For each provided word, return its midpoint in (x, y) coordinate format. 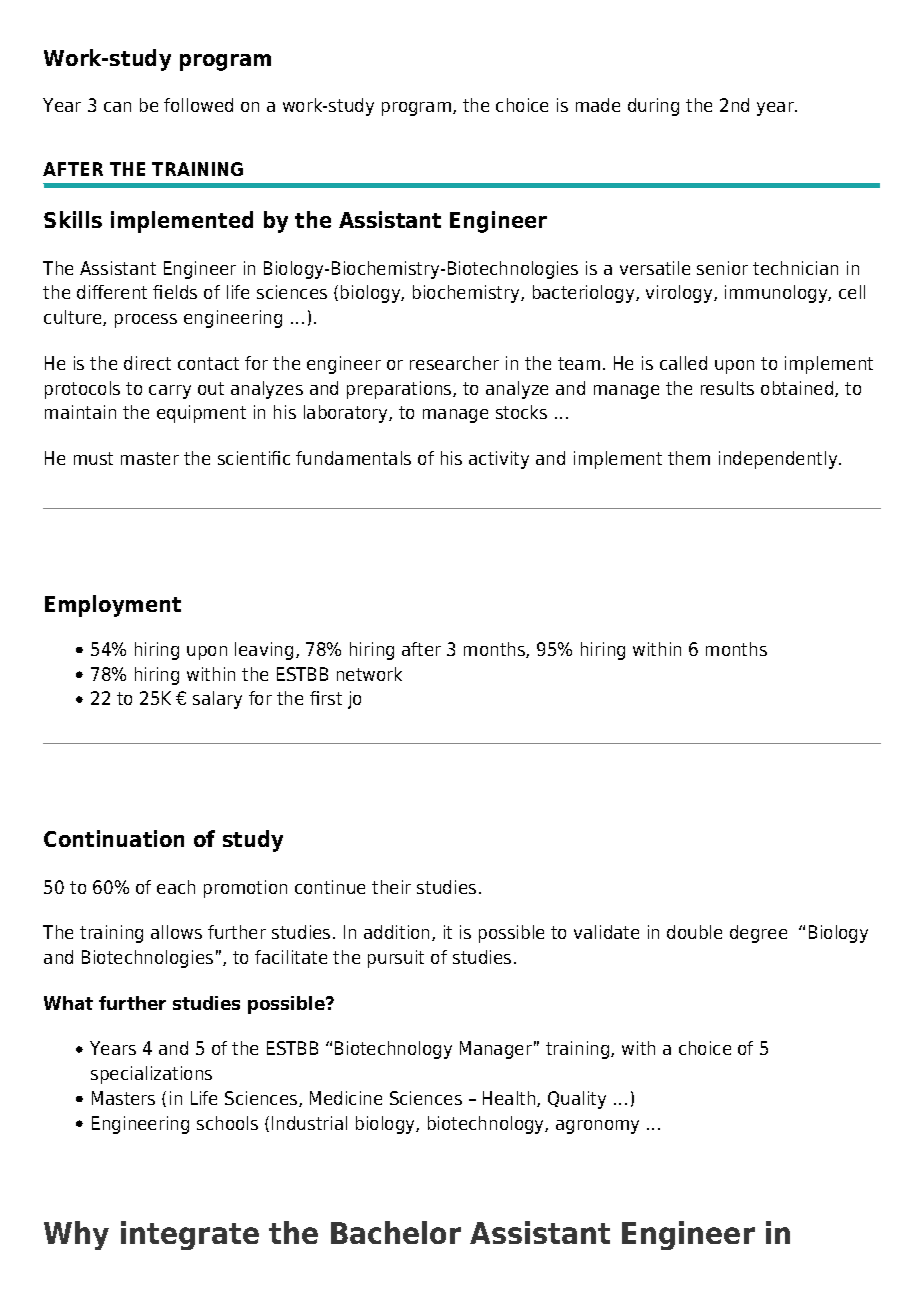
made (598, 105)
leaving (264, 651)
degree (758, 934)
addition (398, 933)
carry (170, 392)
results (727, 388)
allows (176, 932)
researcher (454, 363)
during (653, 107)
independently (779, 460)
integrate (190, 1235)
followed (198, 105)
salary (217, 700)
